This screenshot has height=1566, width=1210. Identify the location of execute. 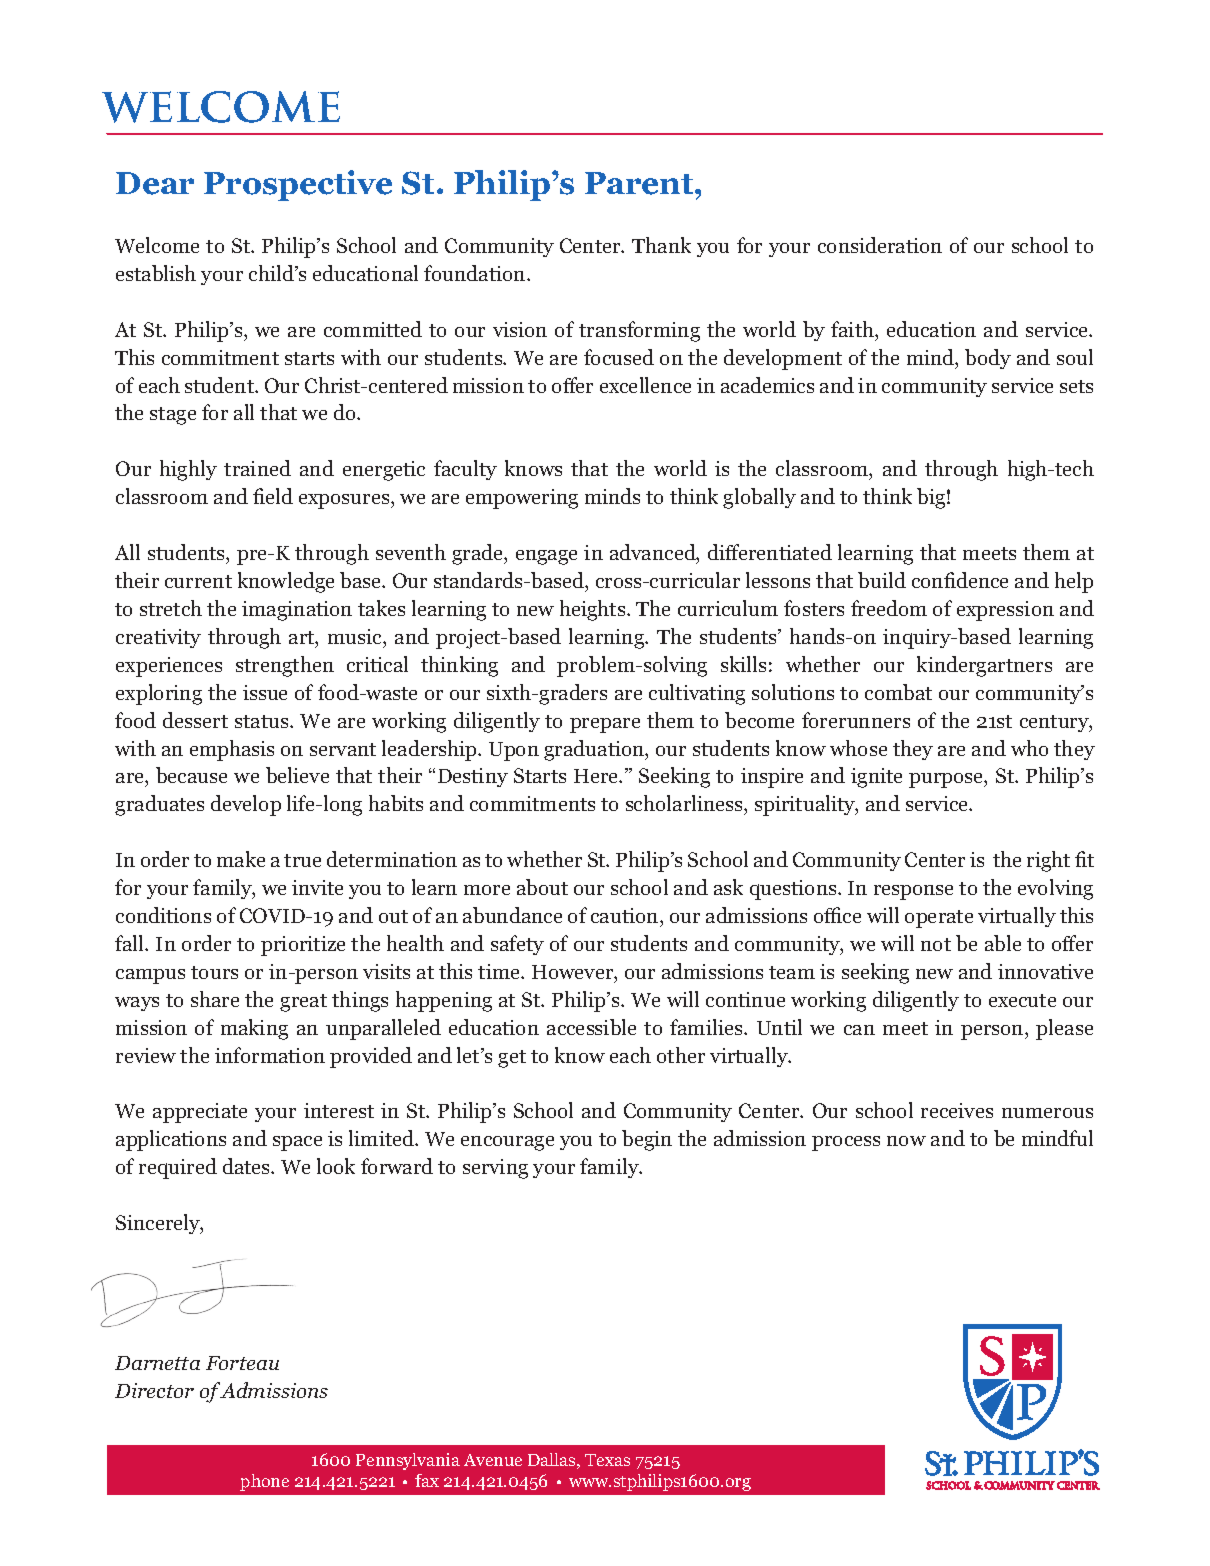
(1022, 1000).
